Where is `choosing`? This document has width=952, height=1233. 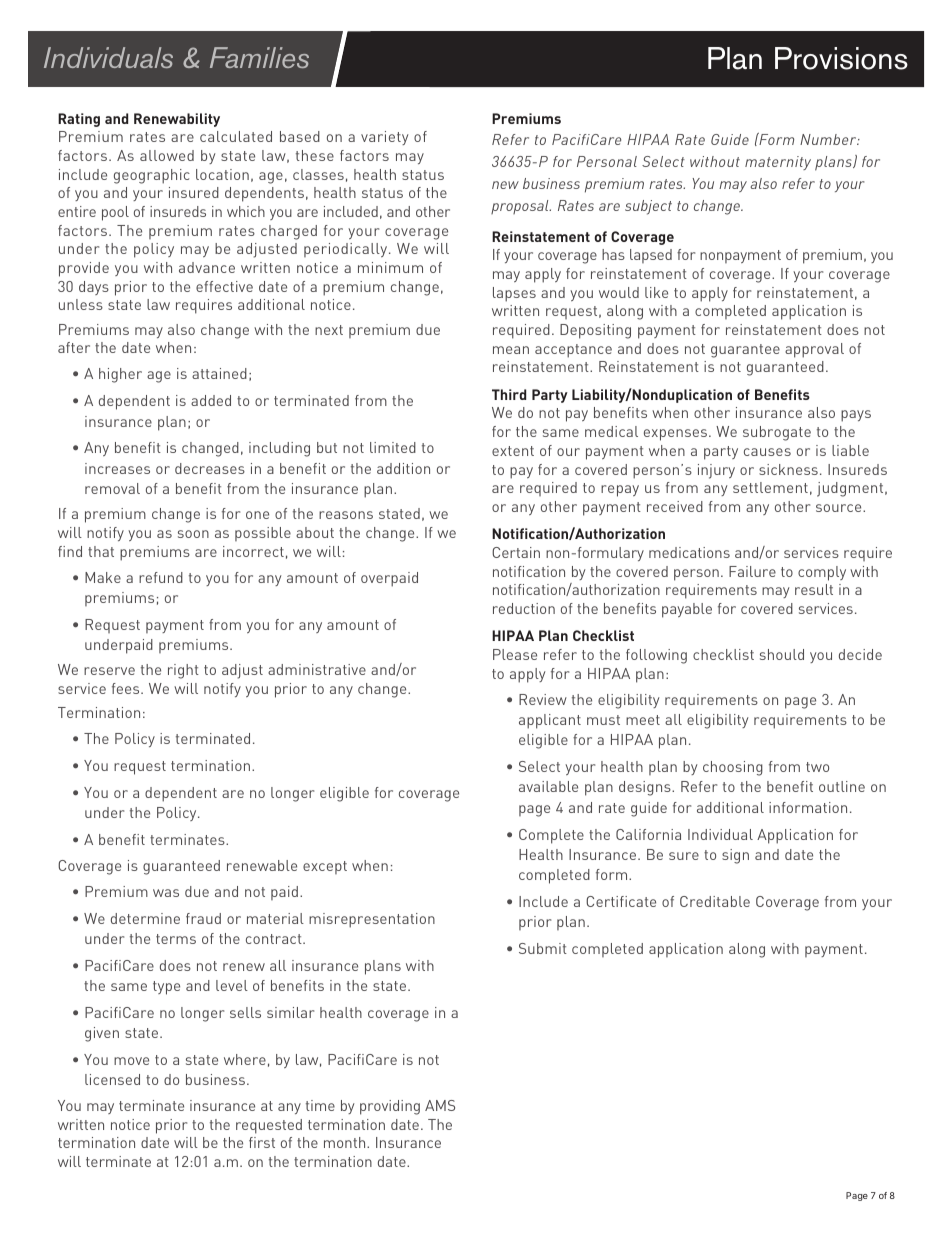 choosing is located at coordinates (733, 768).
